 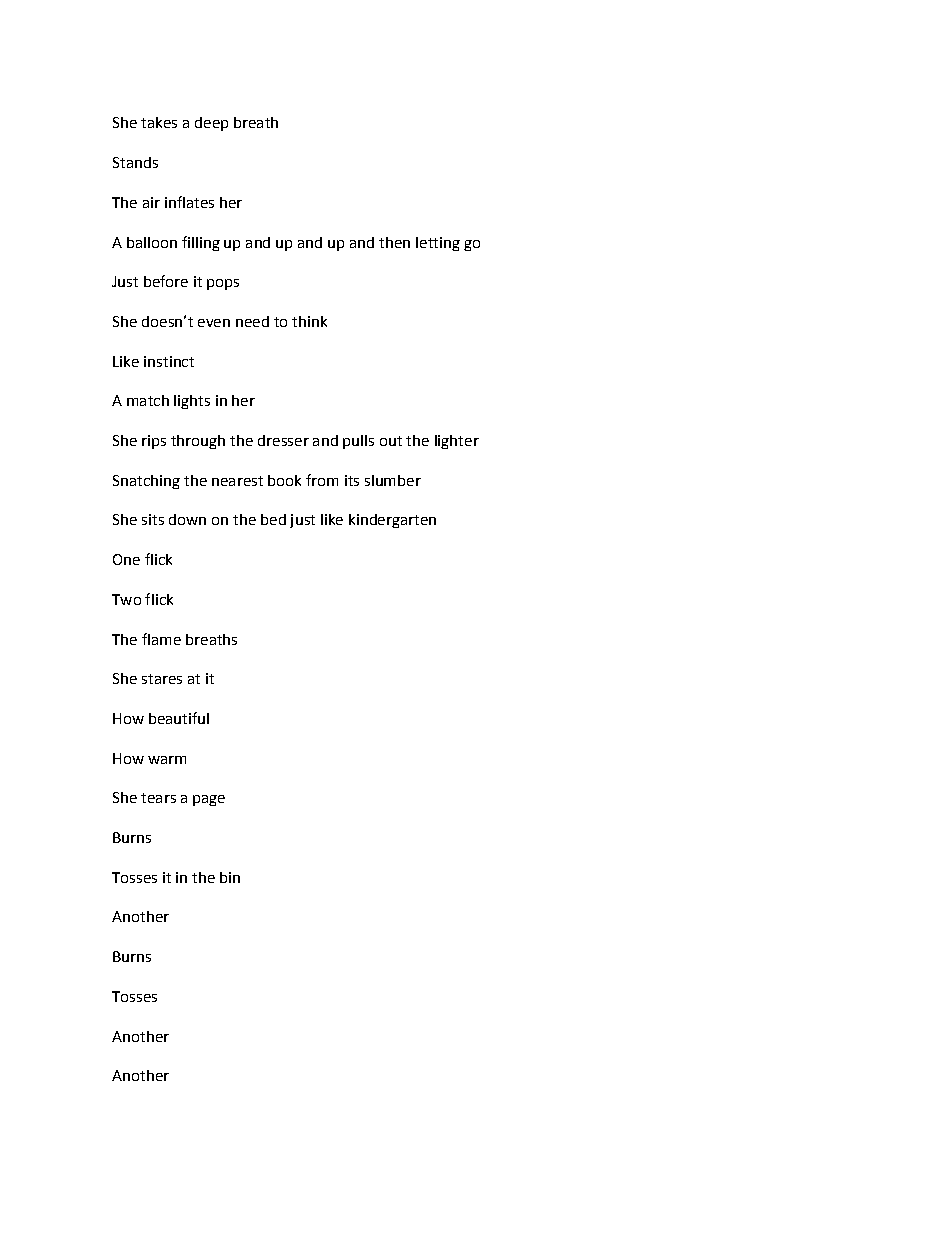 I want to click on dresser, so click(x=283, y=440).
